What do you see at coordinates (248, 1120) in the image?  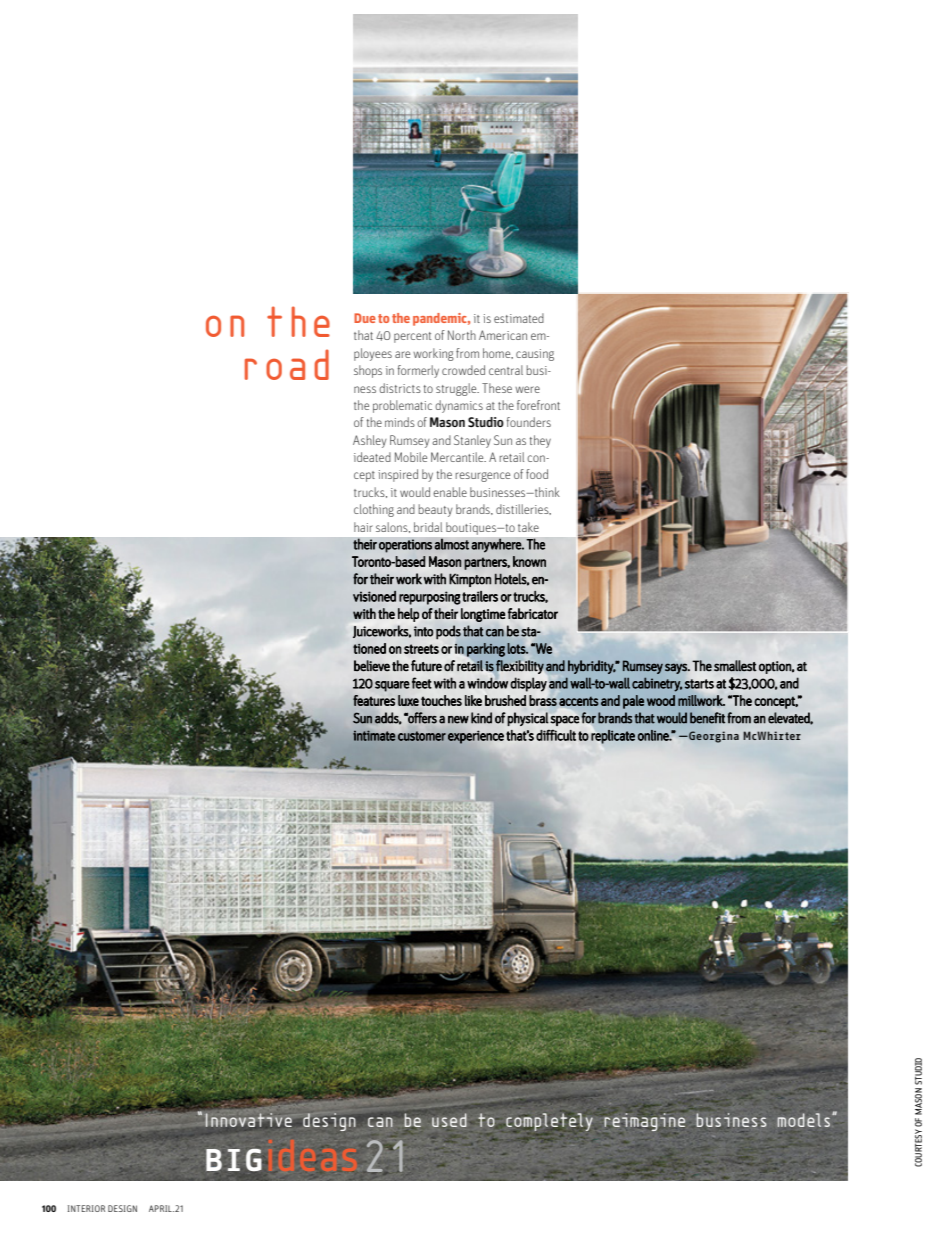 I see `Innovative` at bounding box center [248, 1120].
